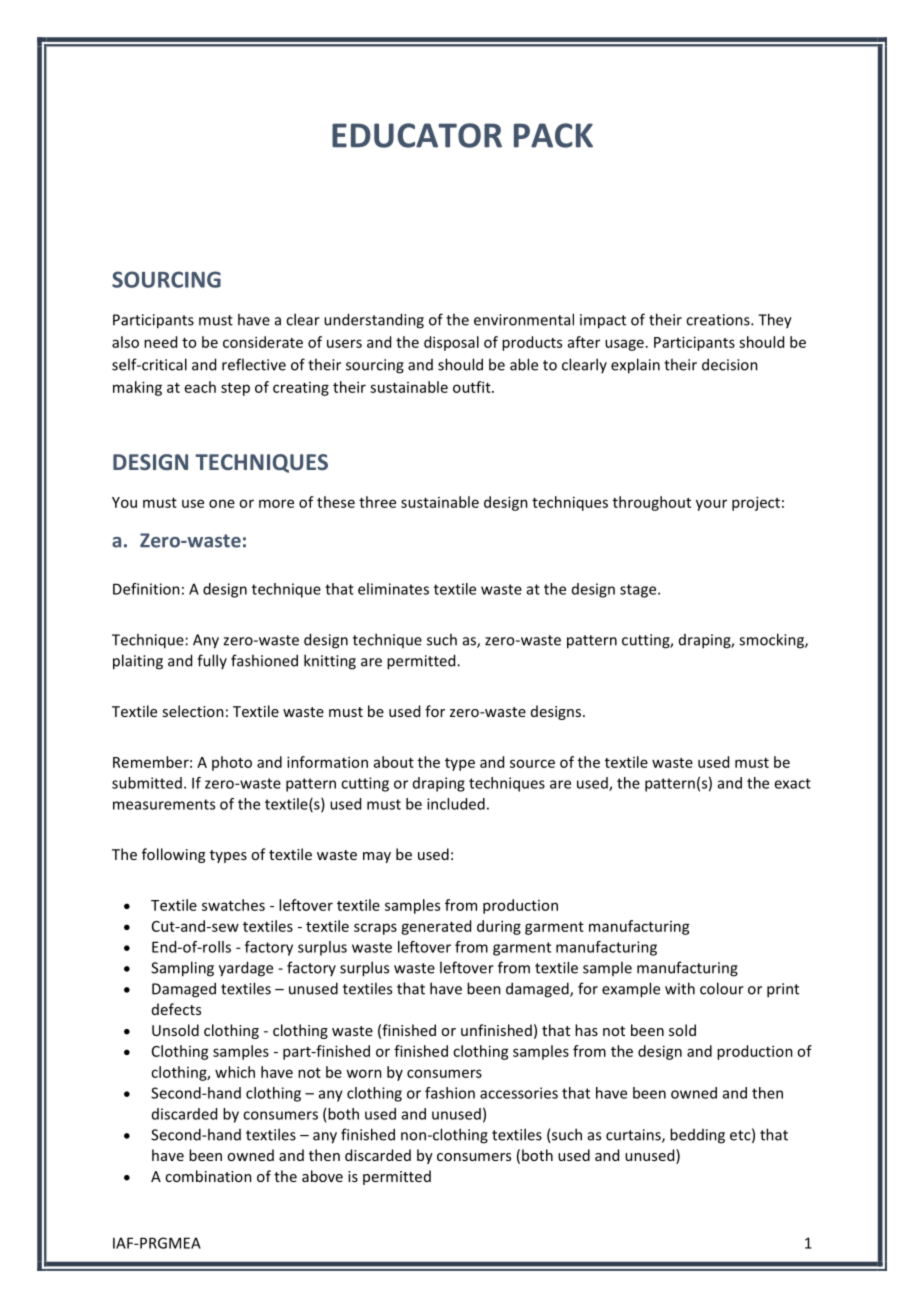 This document has width=924, height=1308. Describe the element at coordinates (276, 503) in the document. I see `more` at that location.
